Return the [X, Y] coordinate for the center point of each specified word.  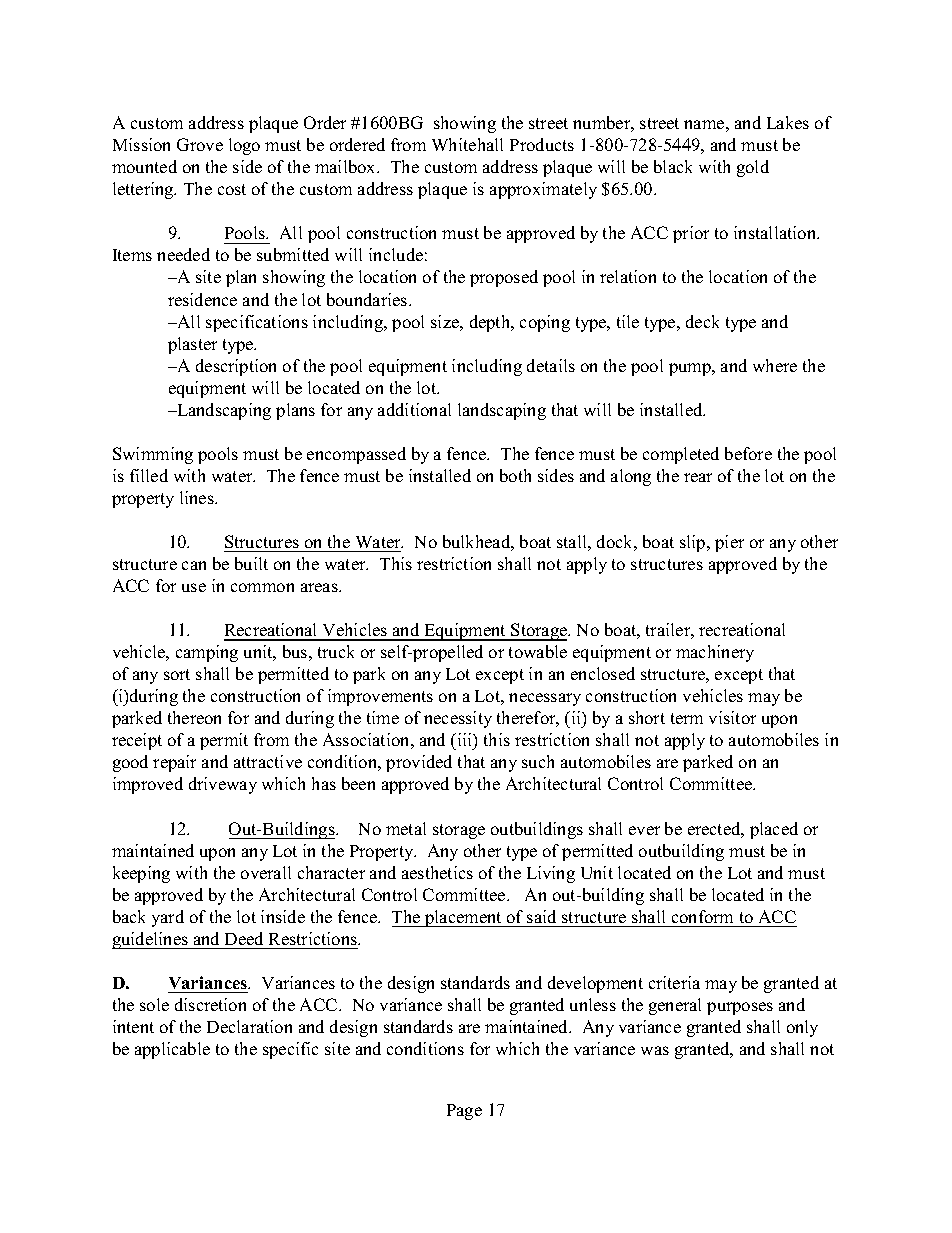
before [748, 453]
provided [419, 763]
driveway [223, 785]
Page [464, 1112]
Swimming [153, 455]
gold [753, 168]
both [515, 475]
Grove [200, 144]
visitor [732, 717]
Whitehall [467, 144]
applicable [172, 1050]
